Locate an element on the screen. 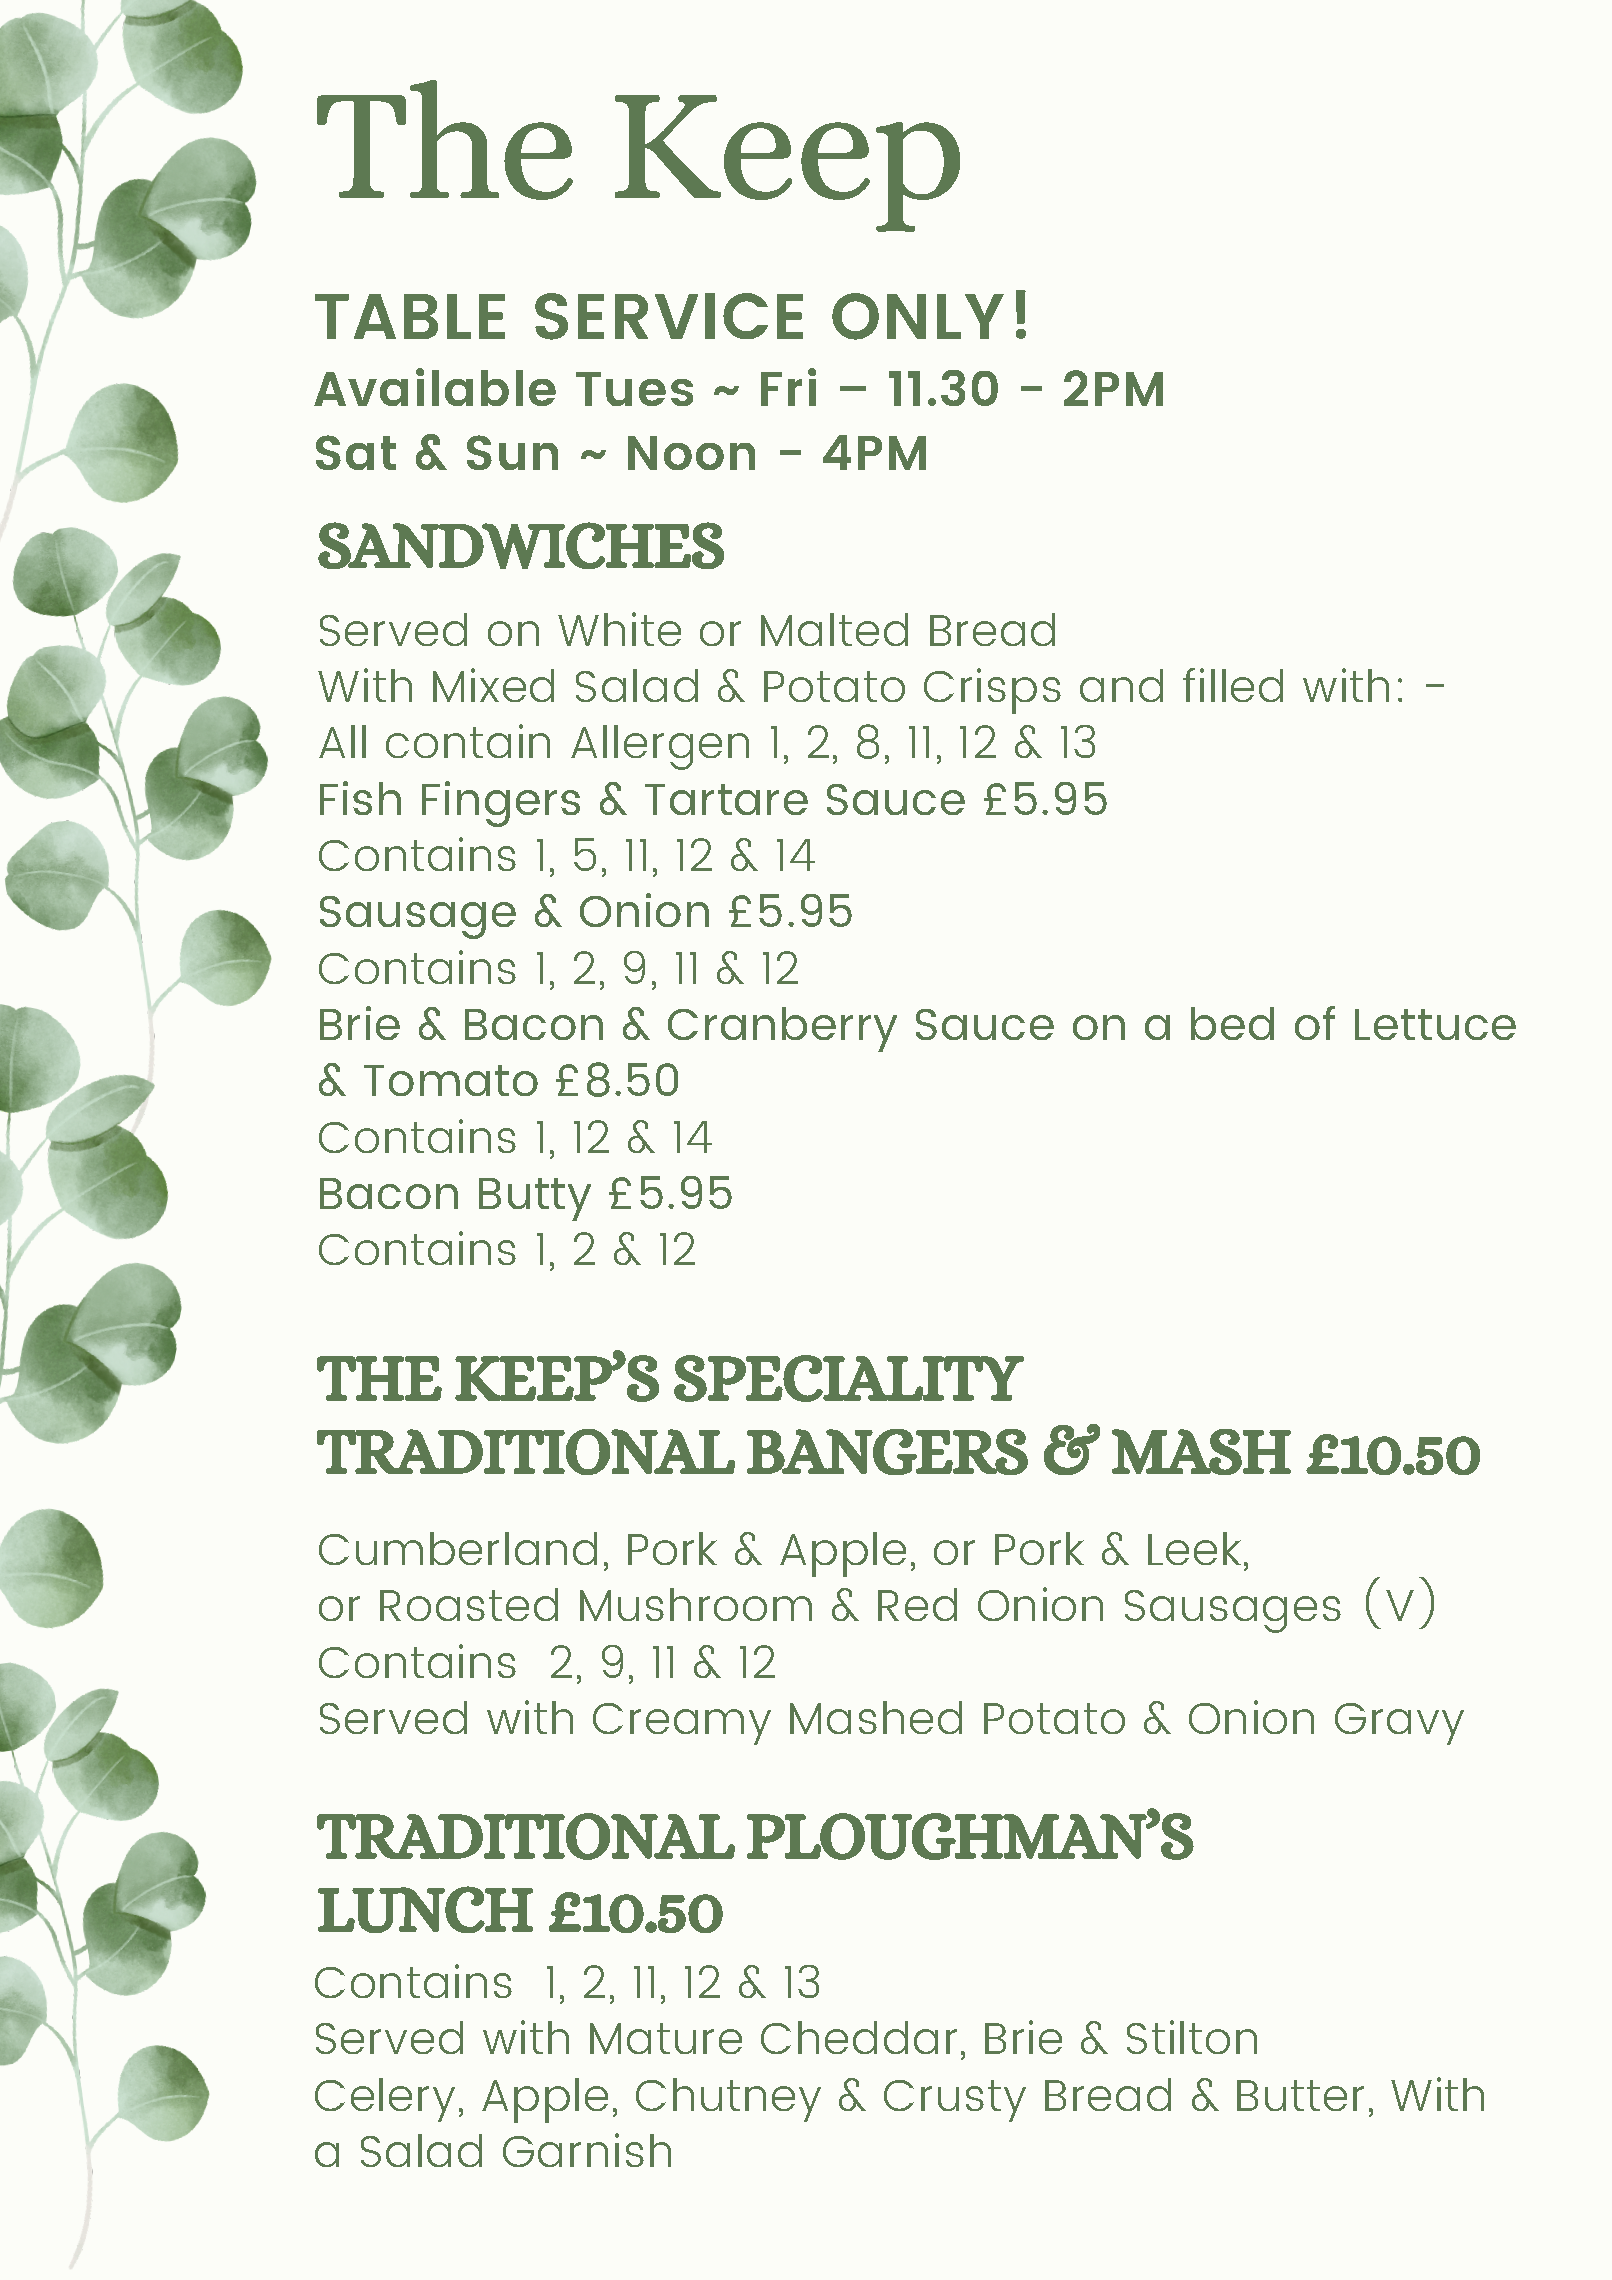 This screenshot has width=1612, height=2280. Leek is located at coordinates (1194, 1548).
